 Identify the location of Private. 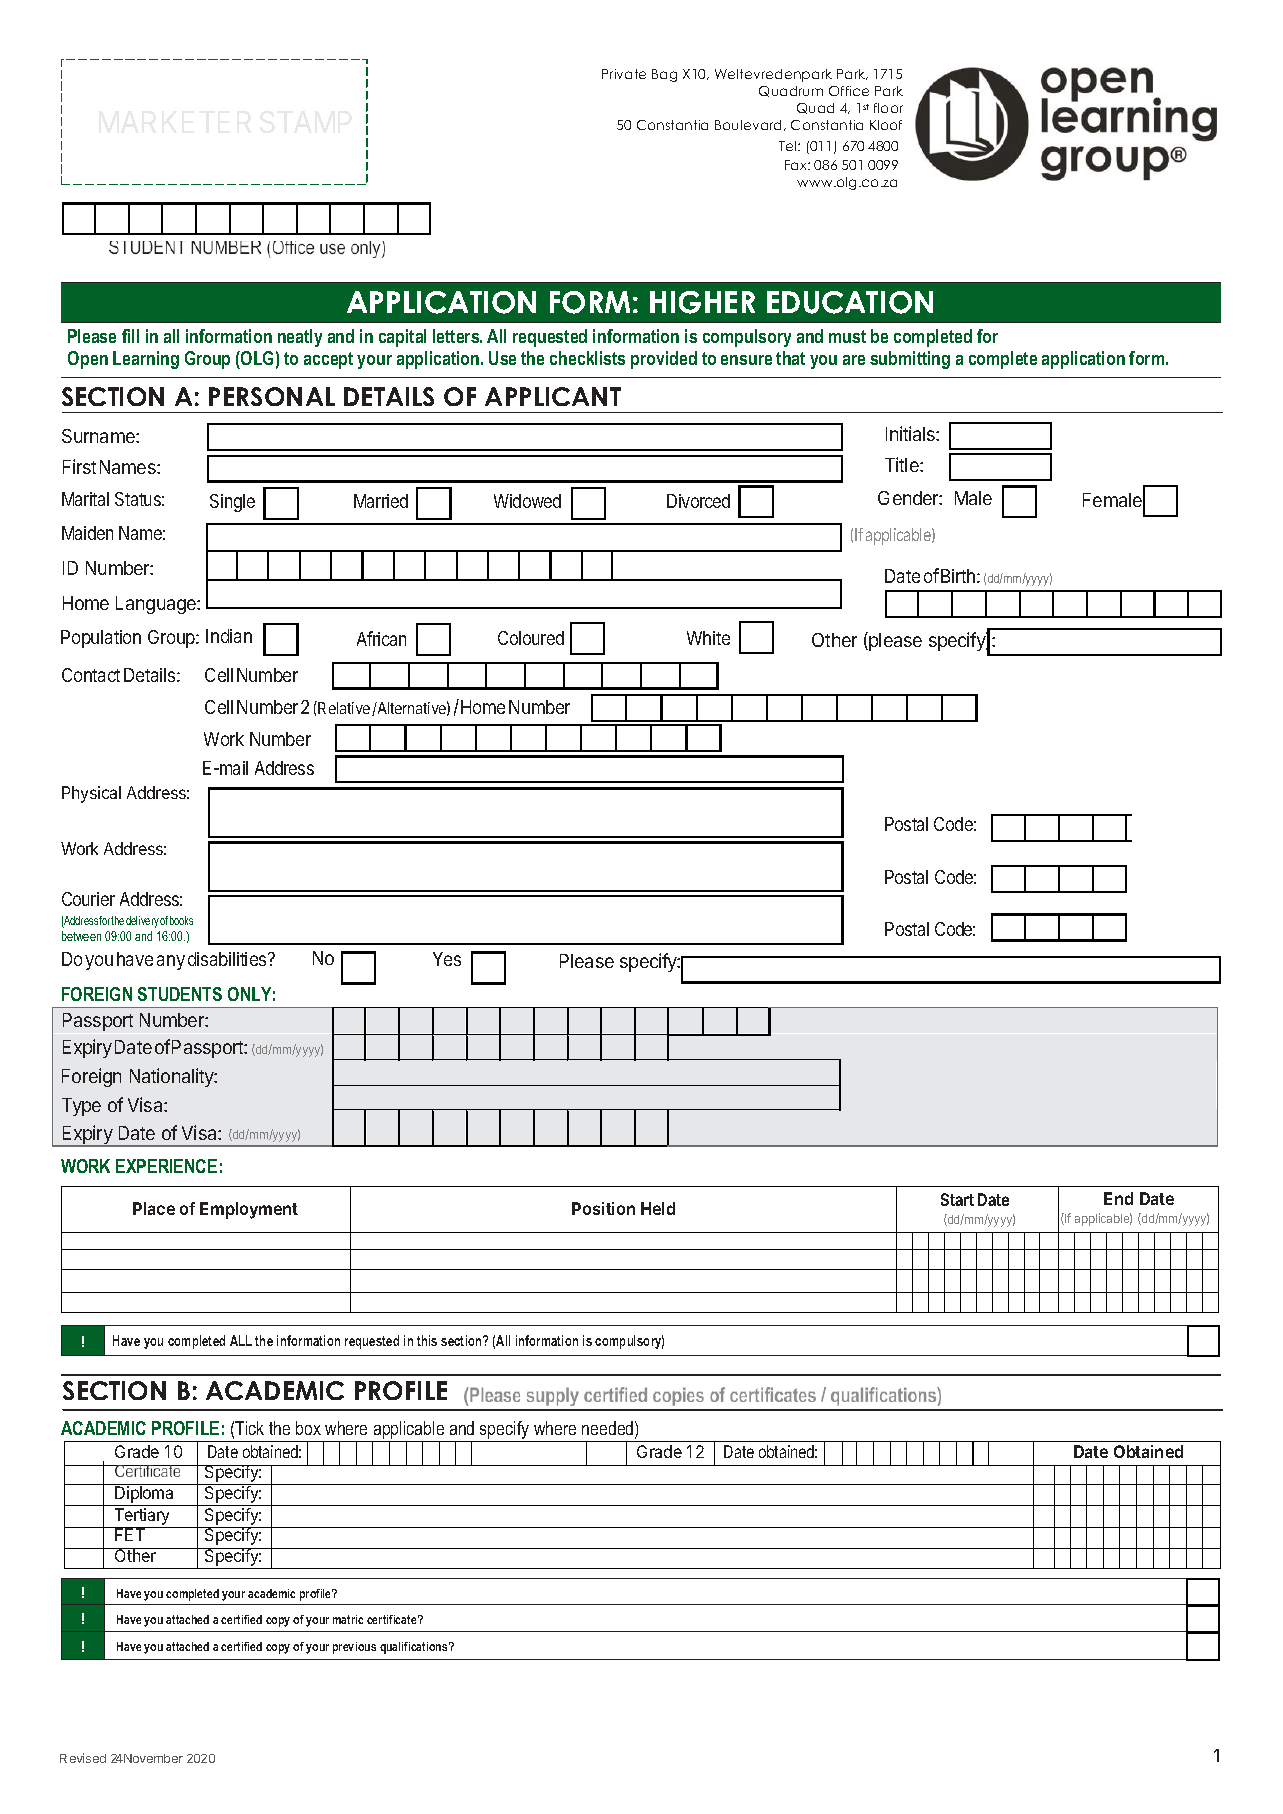
(624, 74).
